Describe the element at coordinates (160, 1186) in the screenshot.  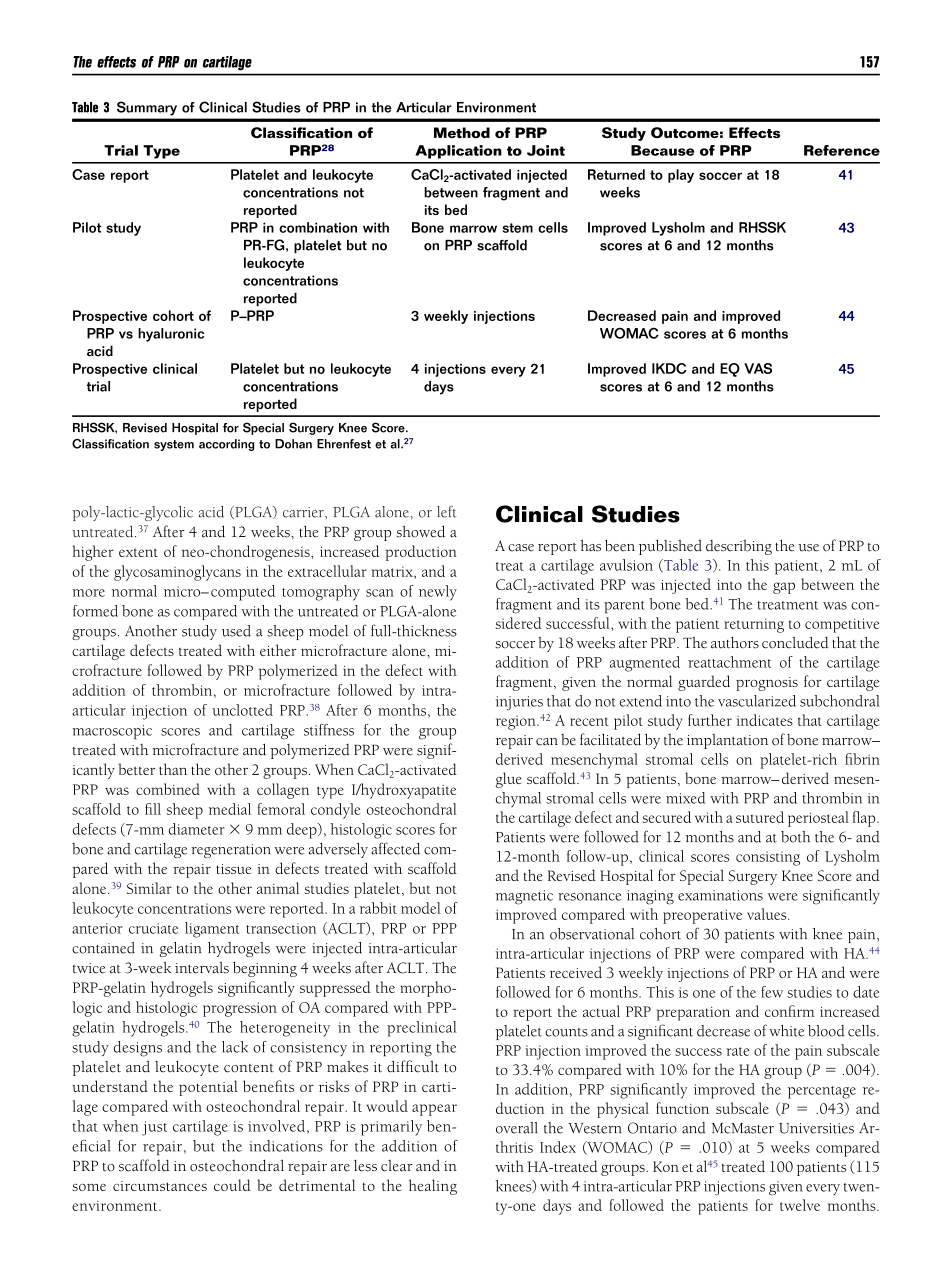
I see `circumstances` at that location.
